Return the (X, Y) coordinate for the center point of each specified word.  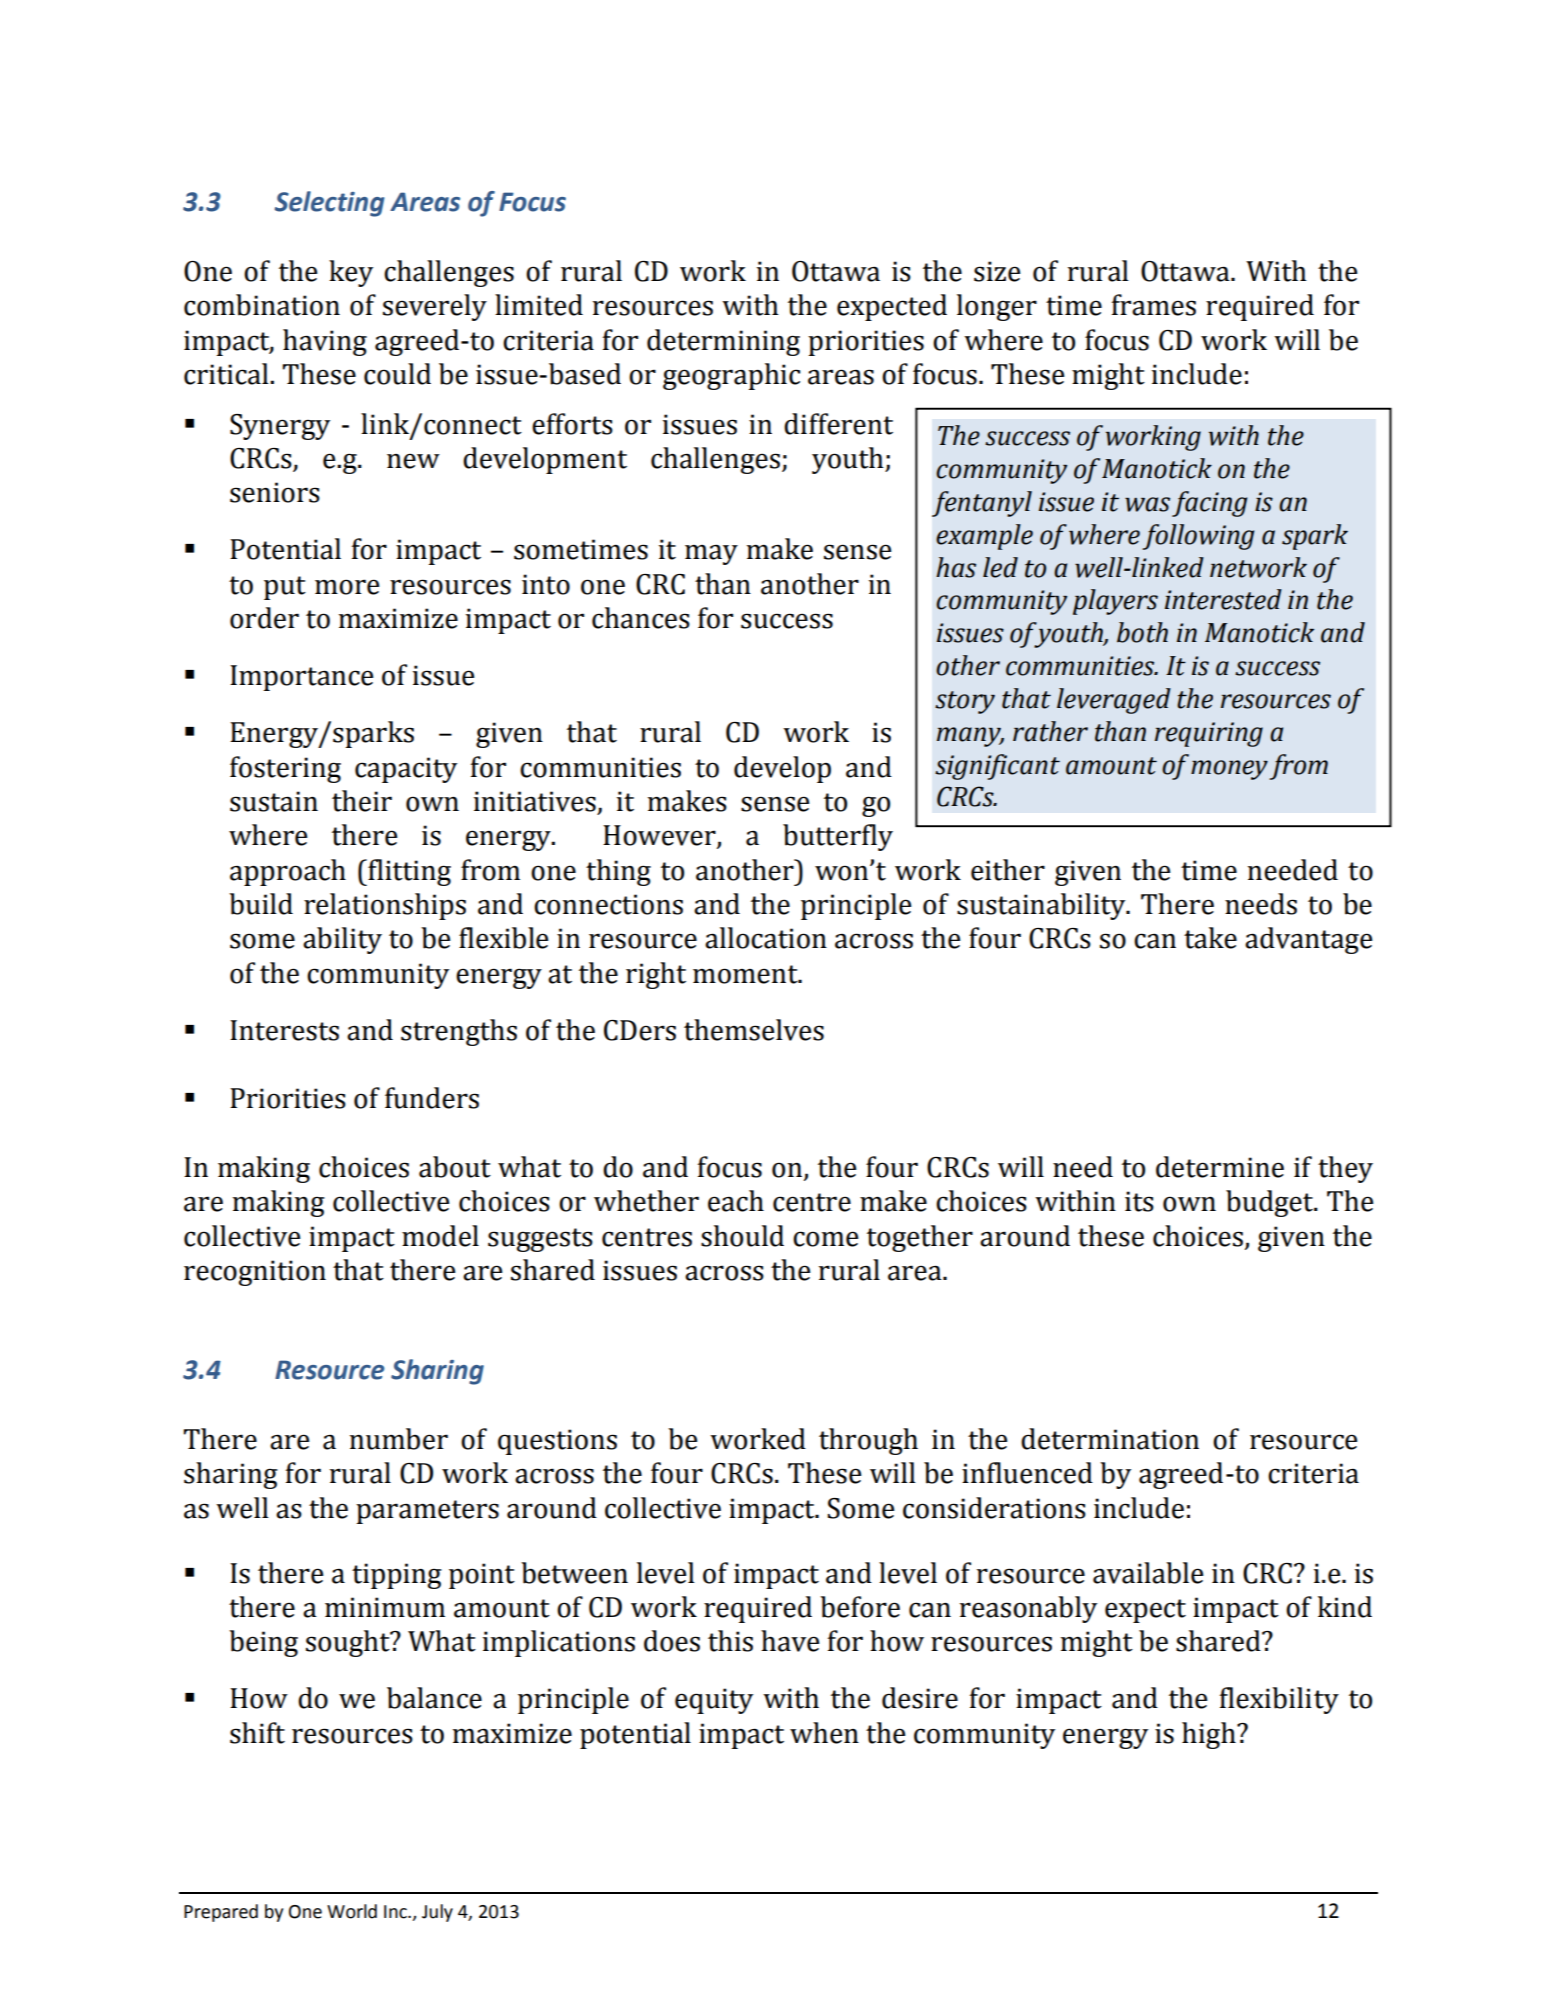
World (352, 1911)
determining (723, 342)
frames (1154, 305)
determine (1220, 1167)
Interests (284, 1030)
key (351, 273)
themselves (754, 1030)
